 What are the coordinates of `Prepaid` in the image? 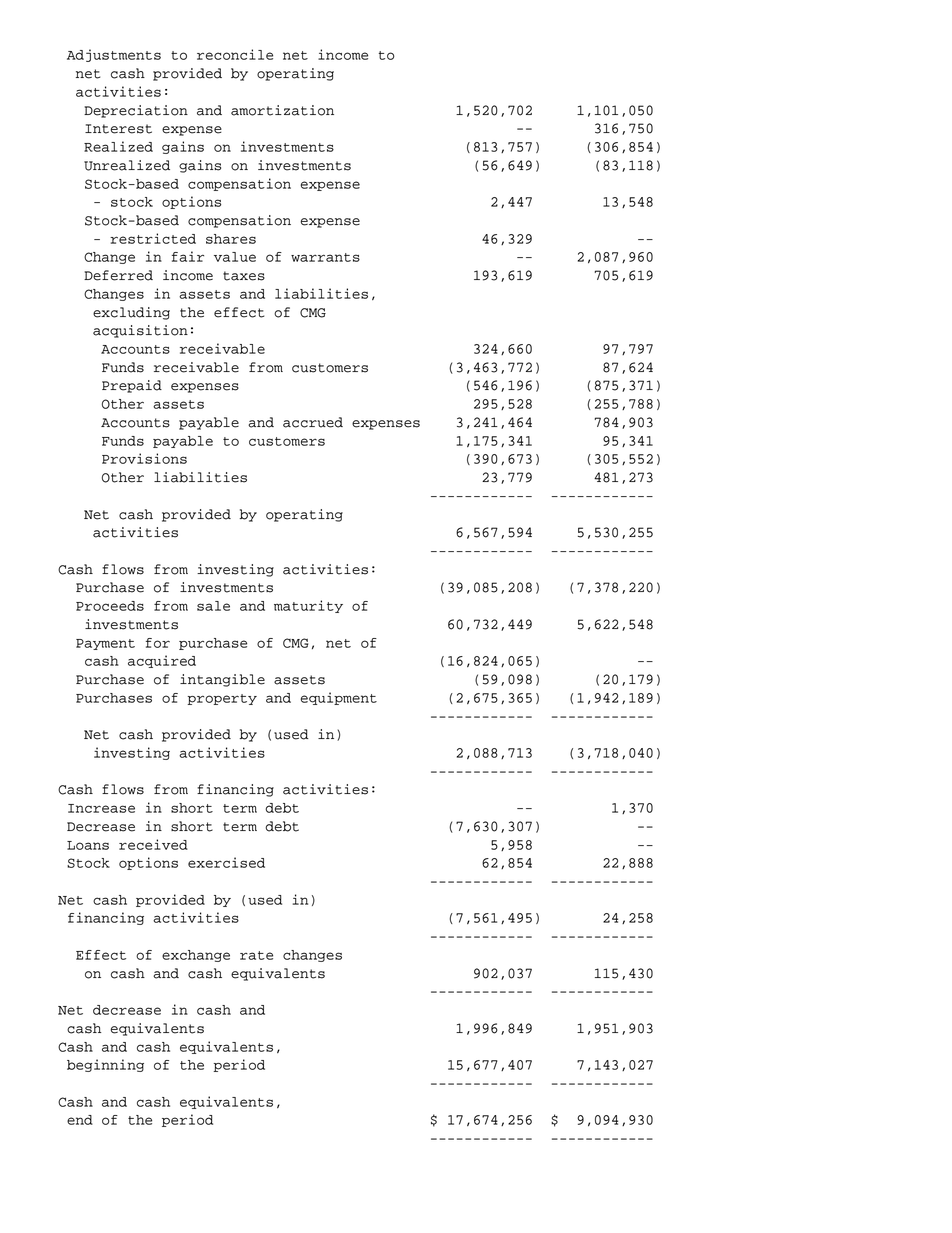 It's located at (132, 386).
